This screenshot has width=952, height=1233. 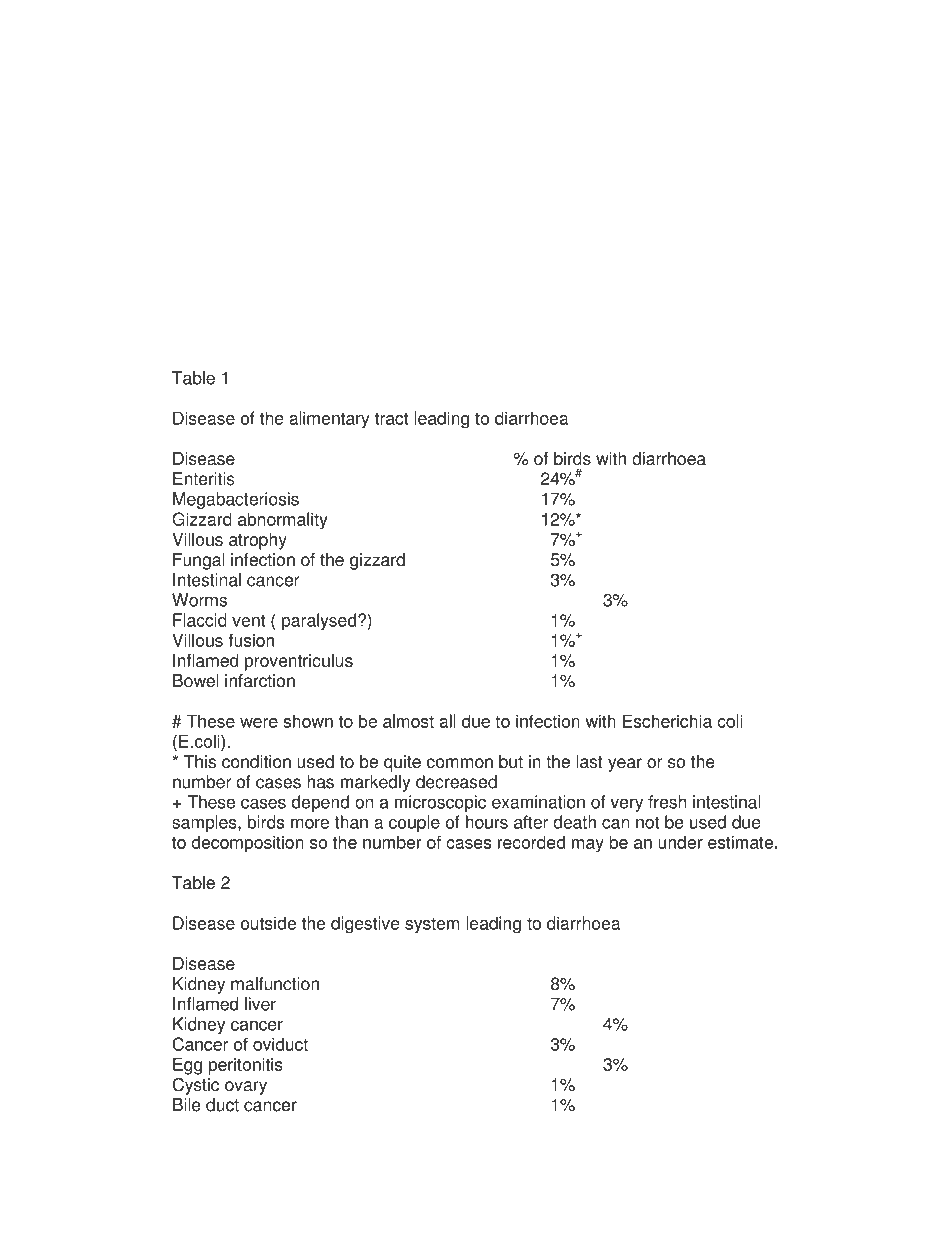 What do you see at coordinates (256, 762) in the screenshot?
I see `condition` at bounding box center [256, 762].
